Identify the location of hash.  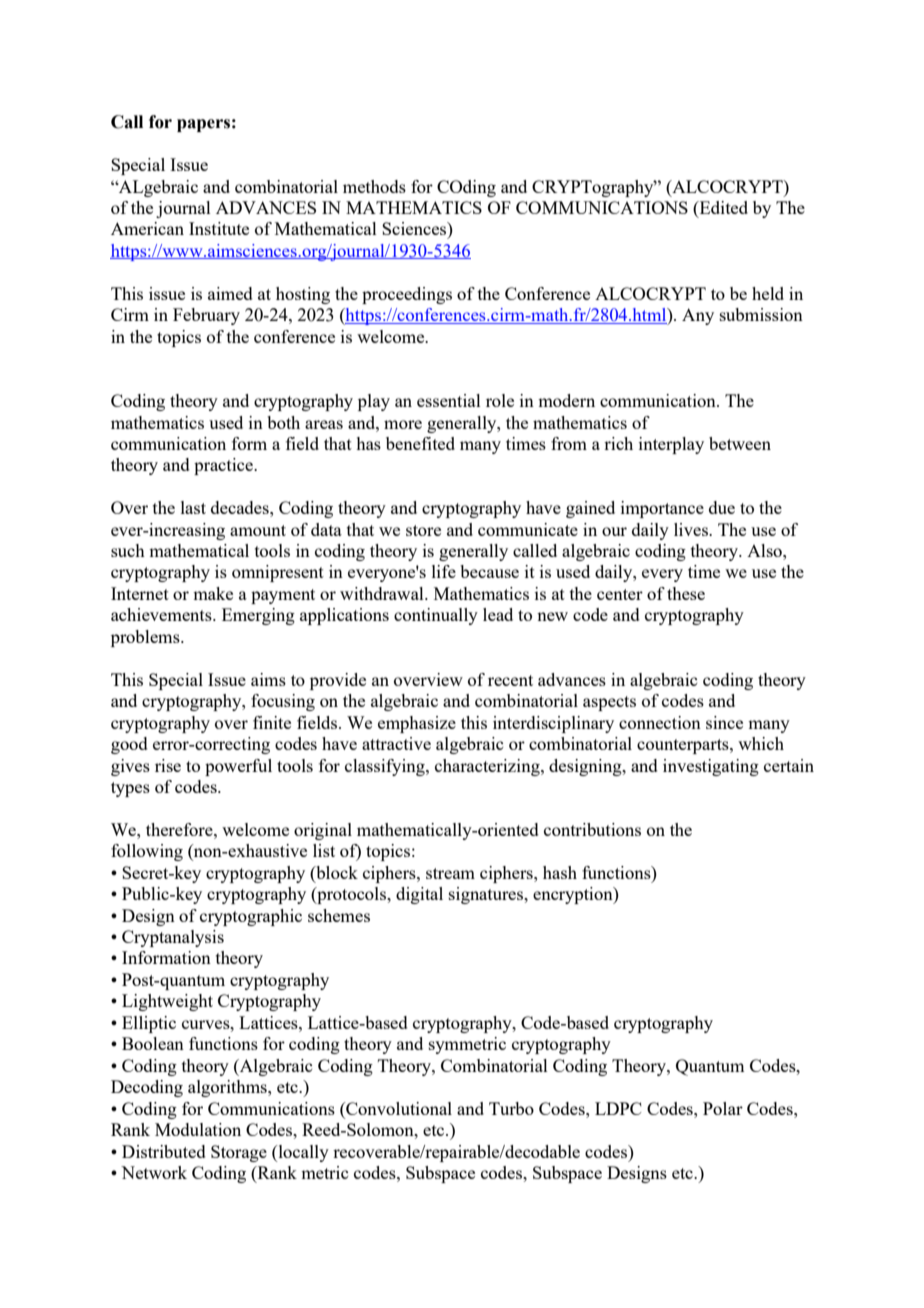
(560, 872).
